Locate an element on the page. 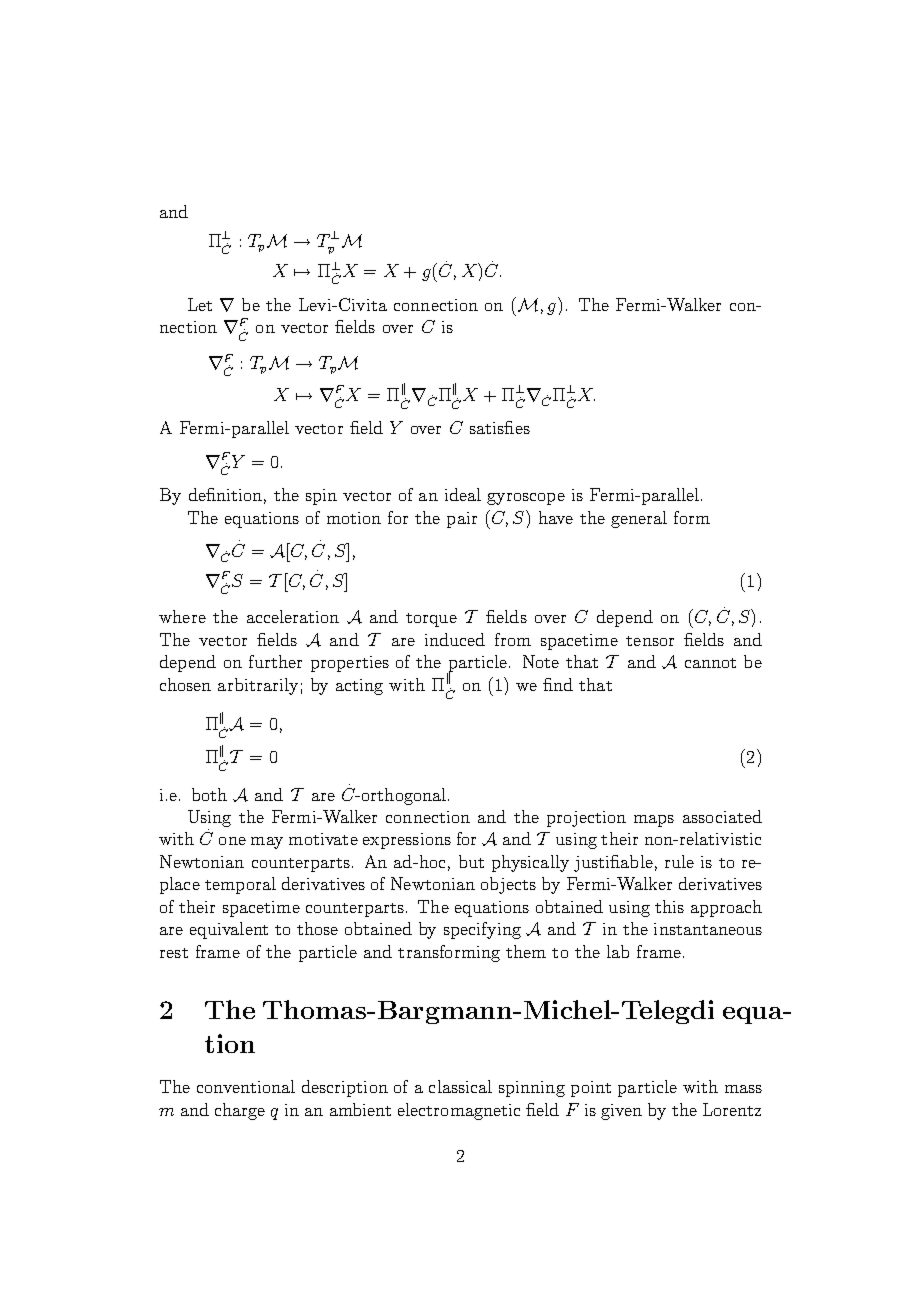 The width and height of the page is (924, 1308). where is located at coordinates (182, 616).
